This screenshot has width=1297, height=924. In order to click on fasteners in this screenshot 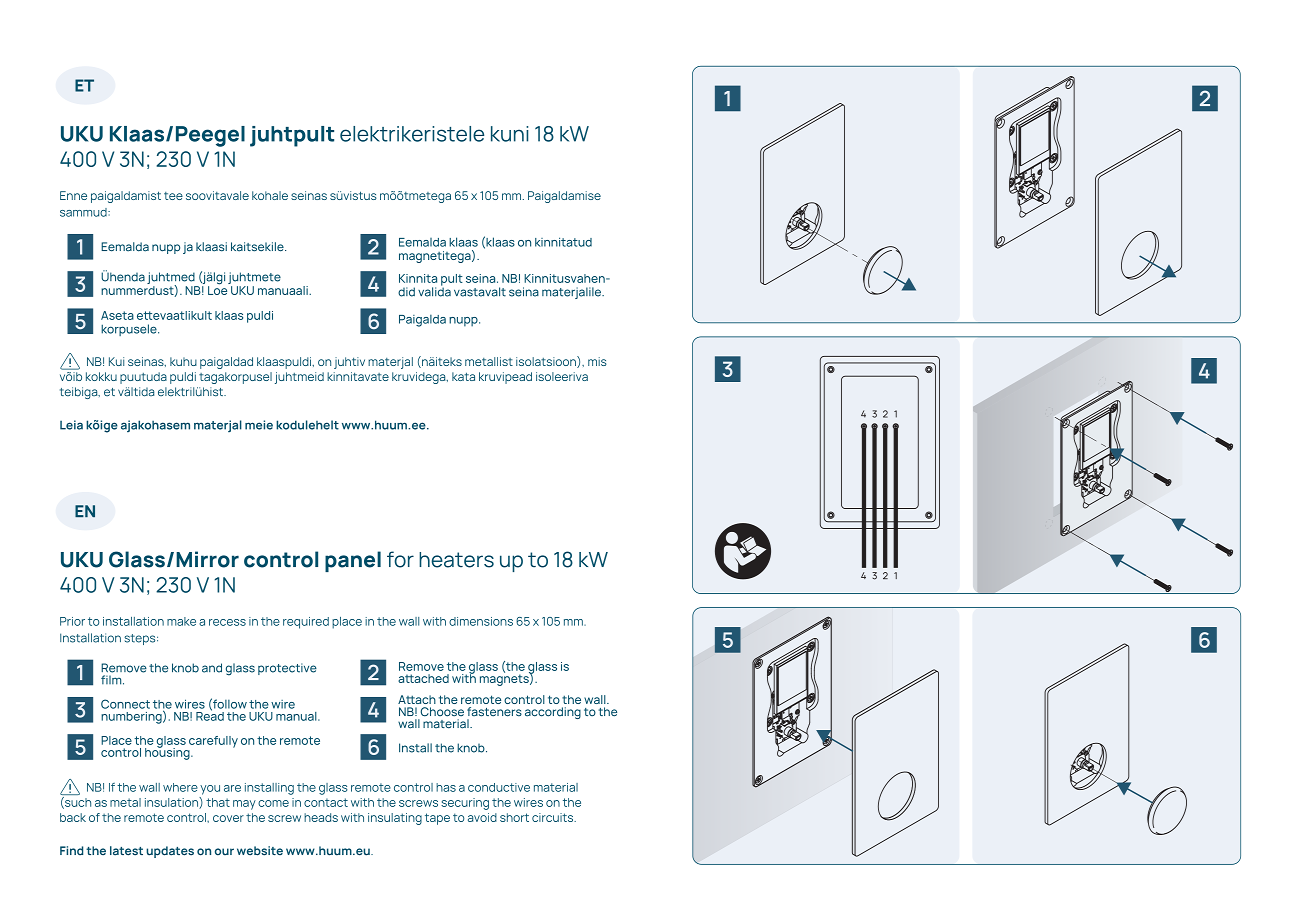, I will do `click(494, 712)`.
